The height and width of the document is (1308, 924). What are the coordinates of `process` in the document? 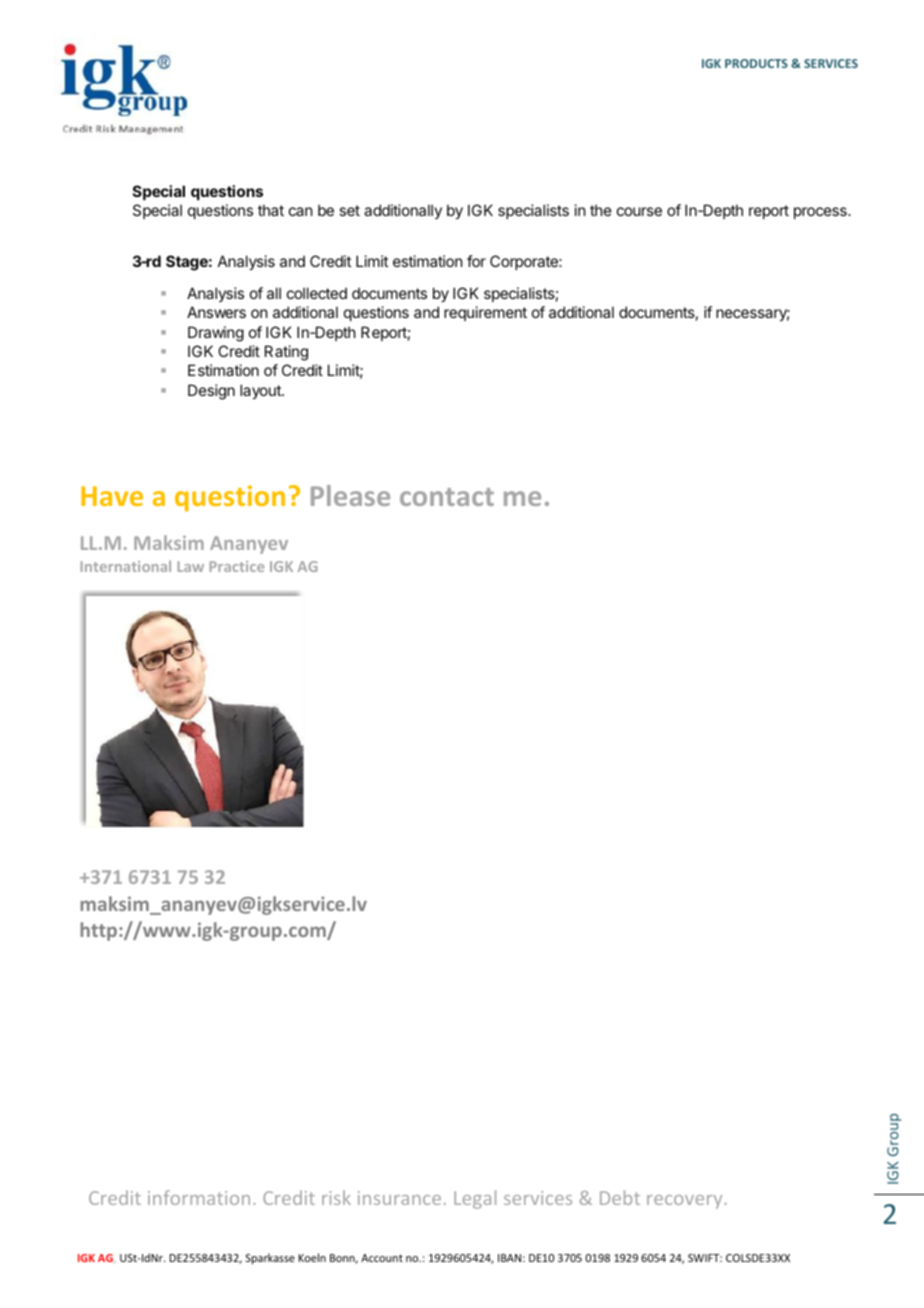 It's located at (821, 213).
